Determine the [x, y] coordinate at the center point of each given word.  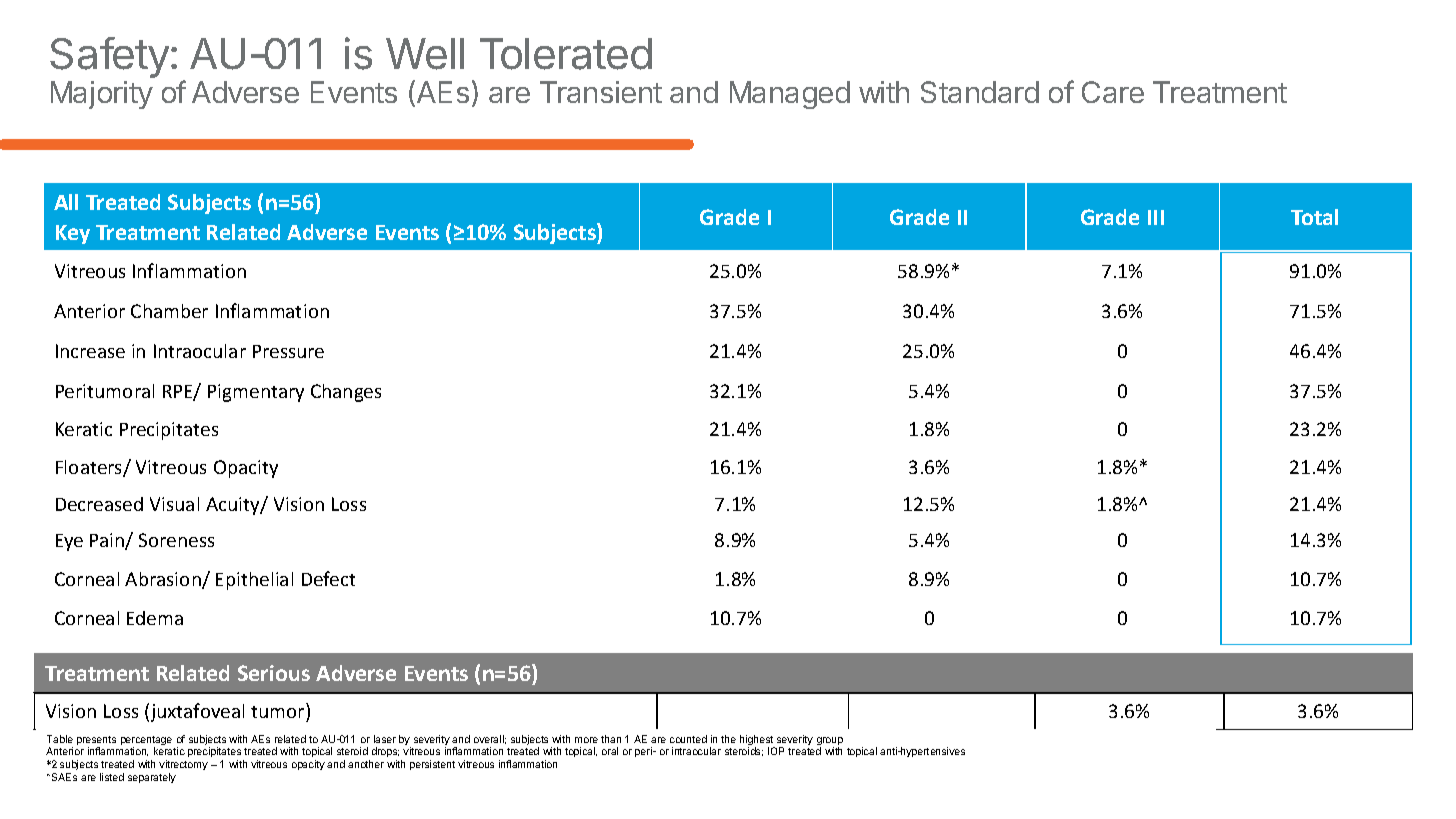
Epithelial [254, 581]
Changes [346, 393]
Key [73, 234]
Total [1314, 217]
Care [1113, 92]
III [1156, 217]
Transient [601, 92]
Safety [109, 57]
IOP [776, 751]
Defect [328, 578]
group [830, 742]
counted [688, 739]
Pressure [288, 351]
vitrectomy [183, 765]
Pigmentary [256, 393]
